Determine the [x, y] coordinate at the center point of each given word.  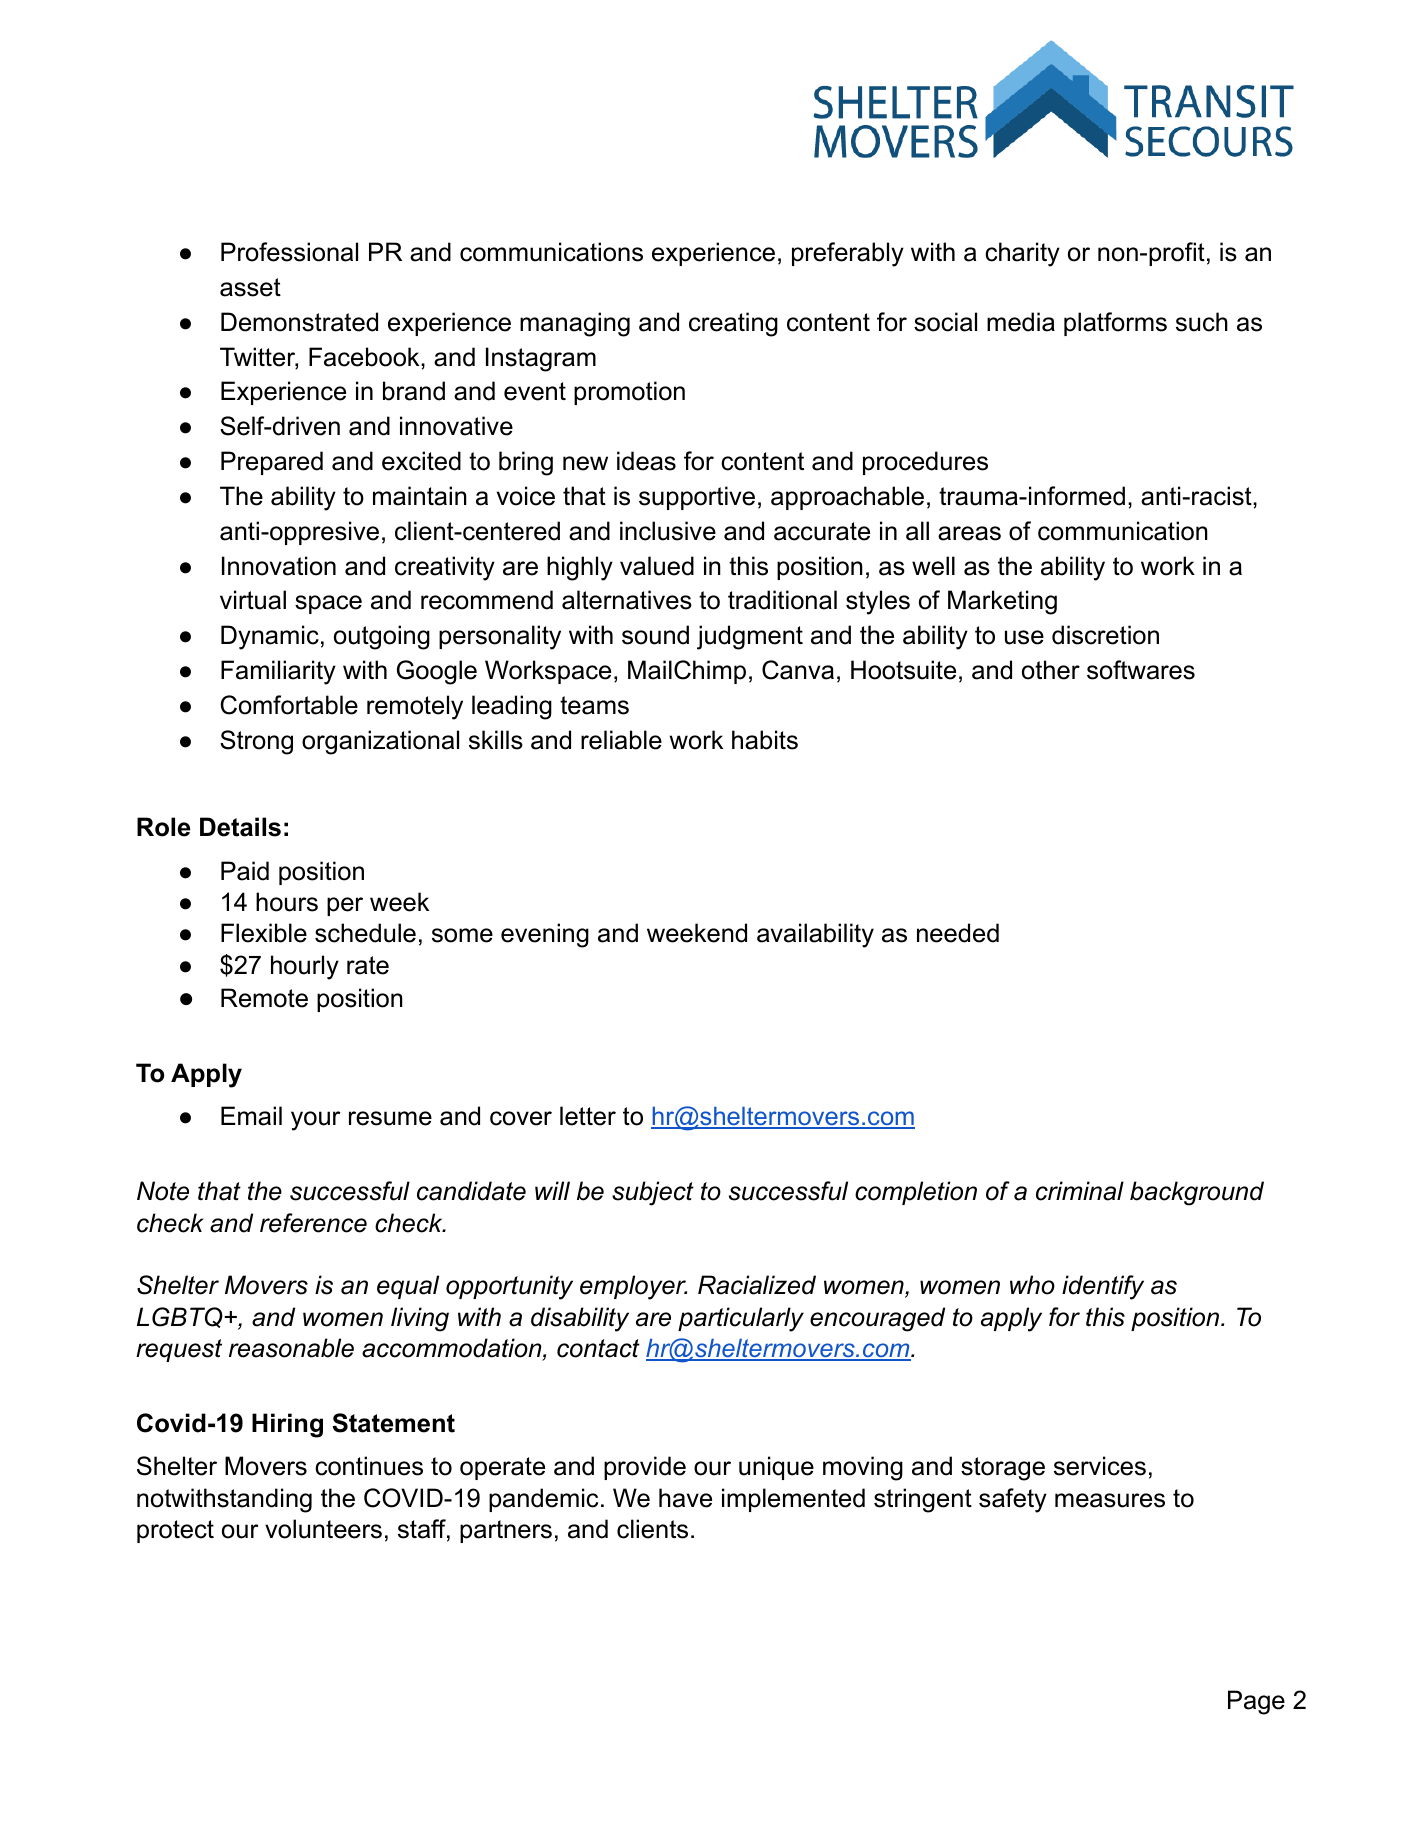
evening [545, 935]
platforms [1115, 324]
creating [733, 324]
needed [958, 933]
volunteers [323, 1529]
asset [250, 287]
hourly [305, 967]
